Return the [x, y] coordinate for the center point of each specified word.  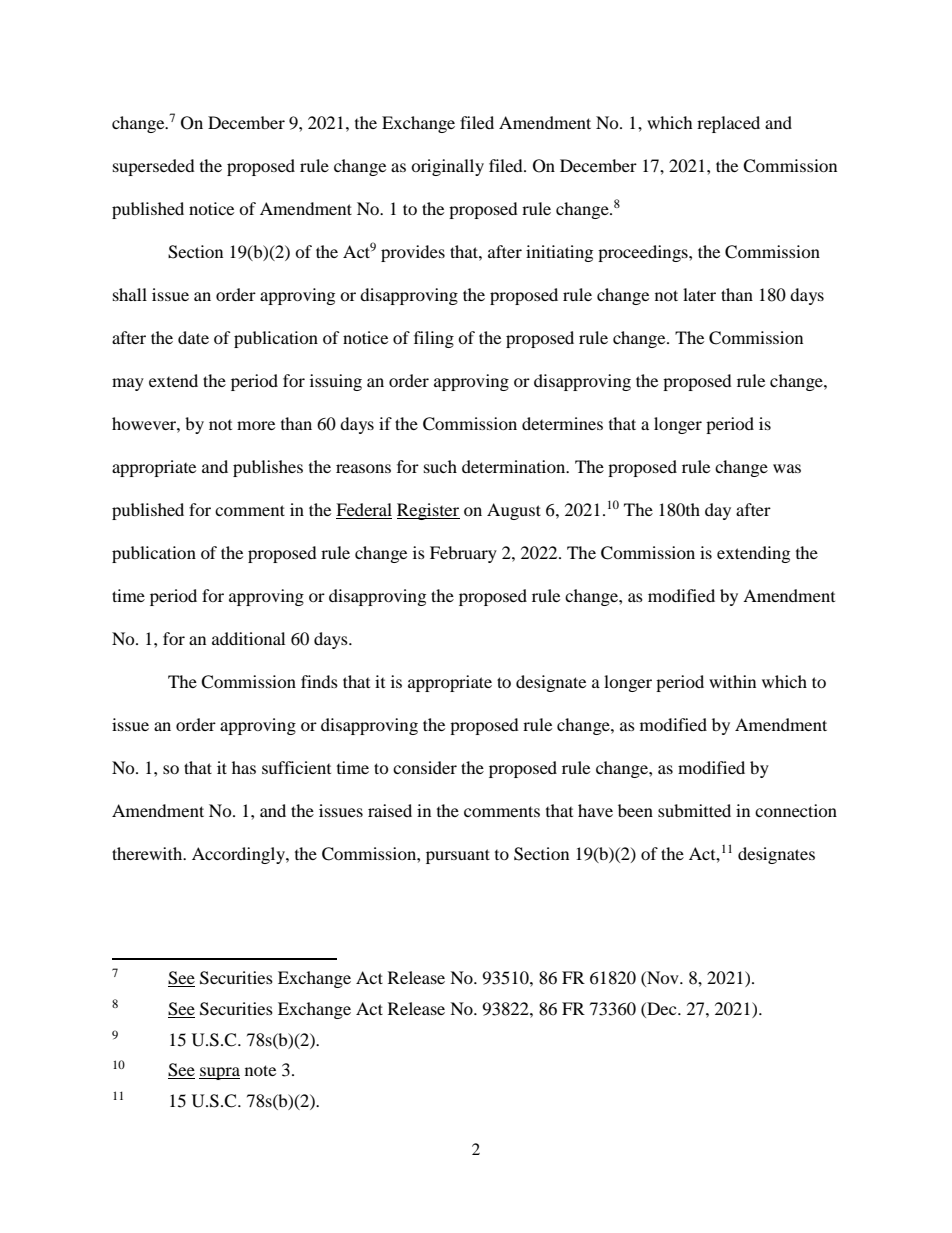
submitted [694, 810]
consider [425, 767]
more [256, 425]
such [440, 466]
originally [447, 167]
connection [796, 810]
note [260, 1070]
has [244, 767]
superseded [154, 167]
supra [219, 1073]
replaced [728, 124]
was [787, 468]
